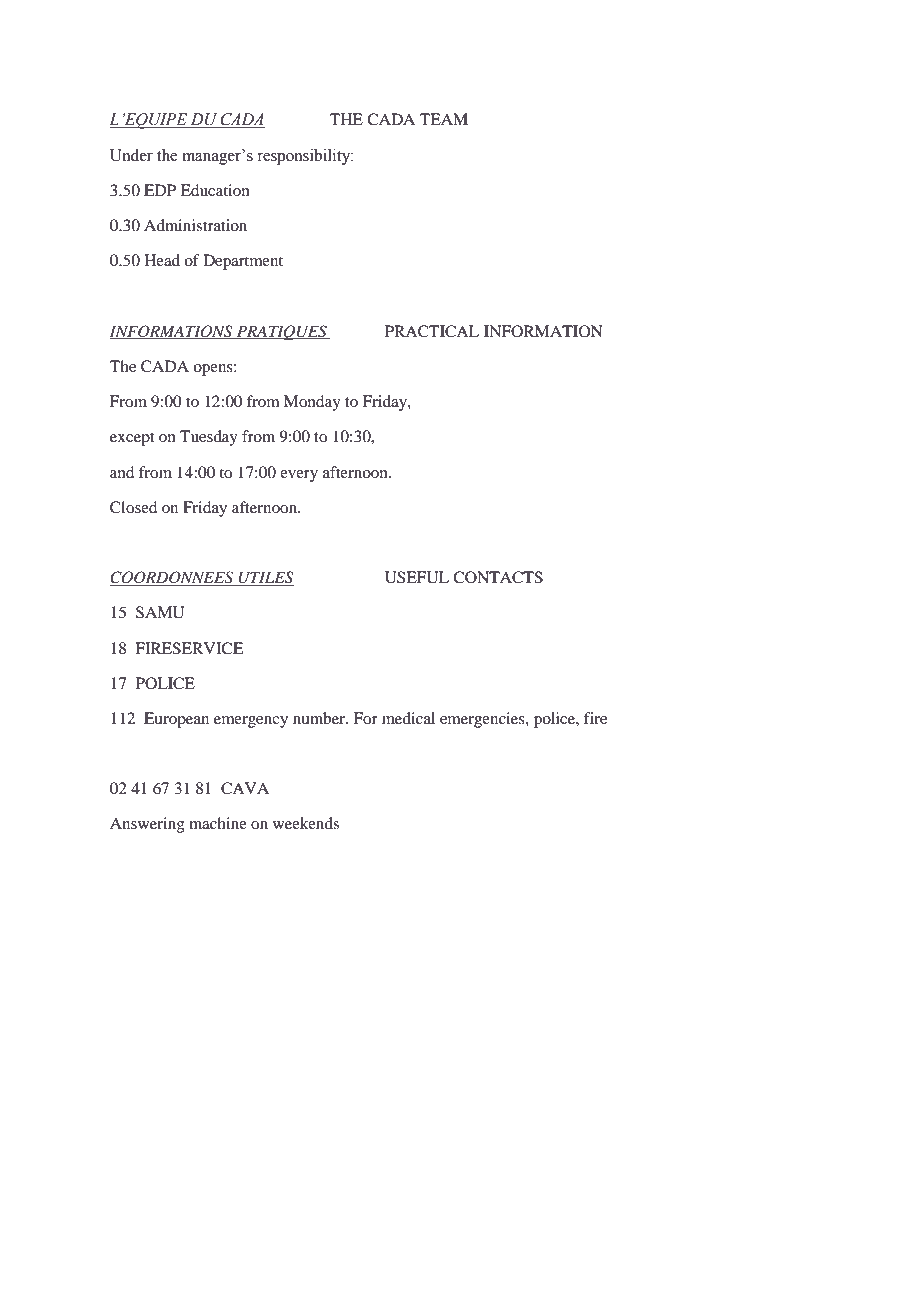  Describe the element at coordinates (243, 262) in the page. I see `Department` at that location.
